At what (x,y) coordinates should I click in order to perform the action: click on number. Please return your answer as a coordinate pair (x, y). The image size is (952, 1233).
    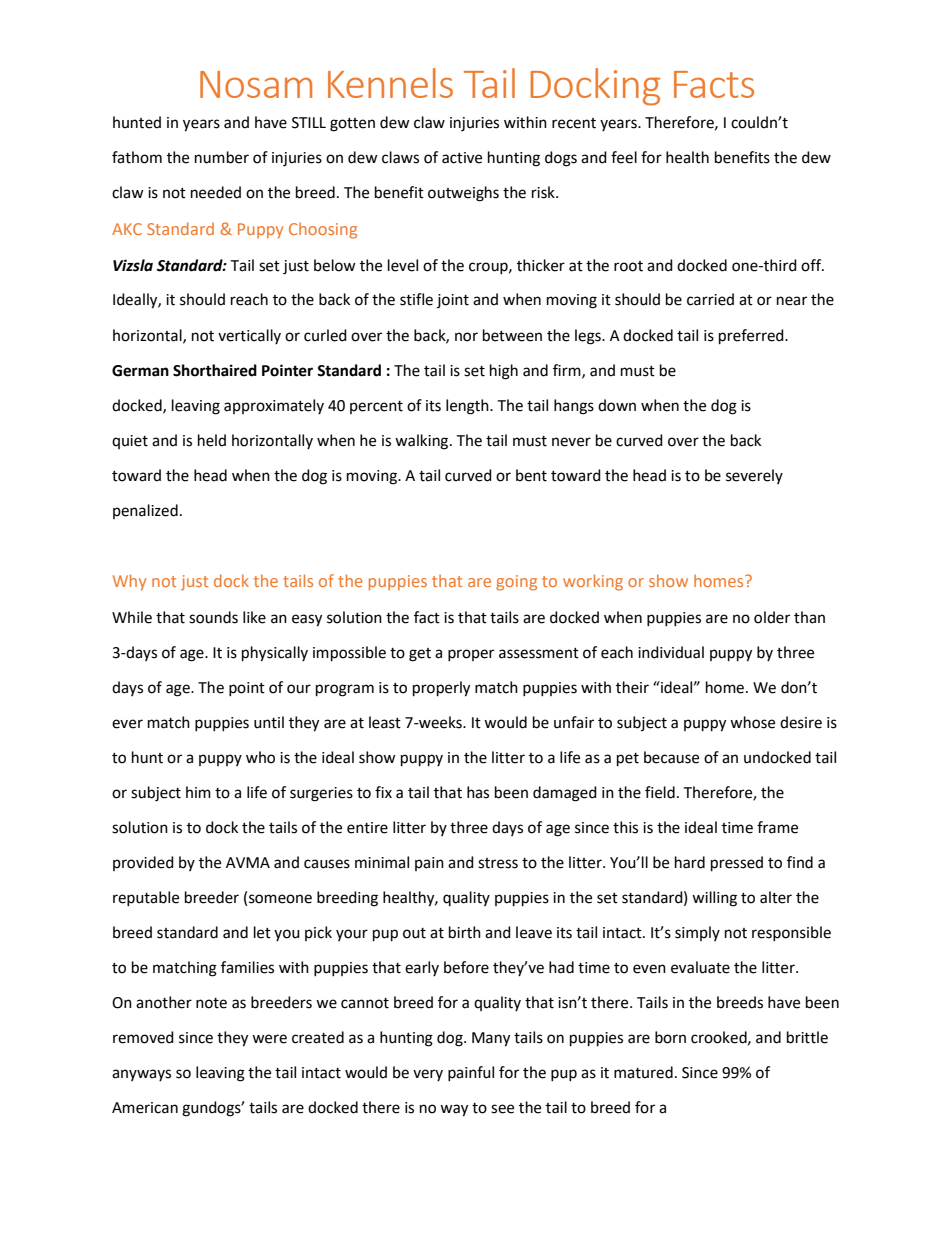
    Looking at the image, I should click on (222, 157).
